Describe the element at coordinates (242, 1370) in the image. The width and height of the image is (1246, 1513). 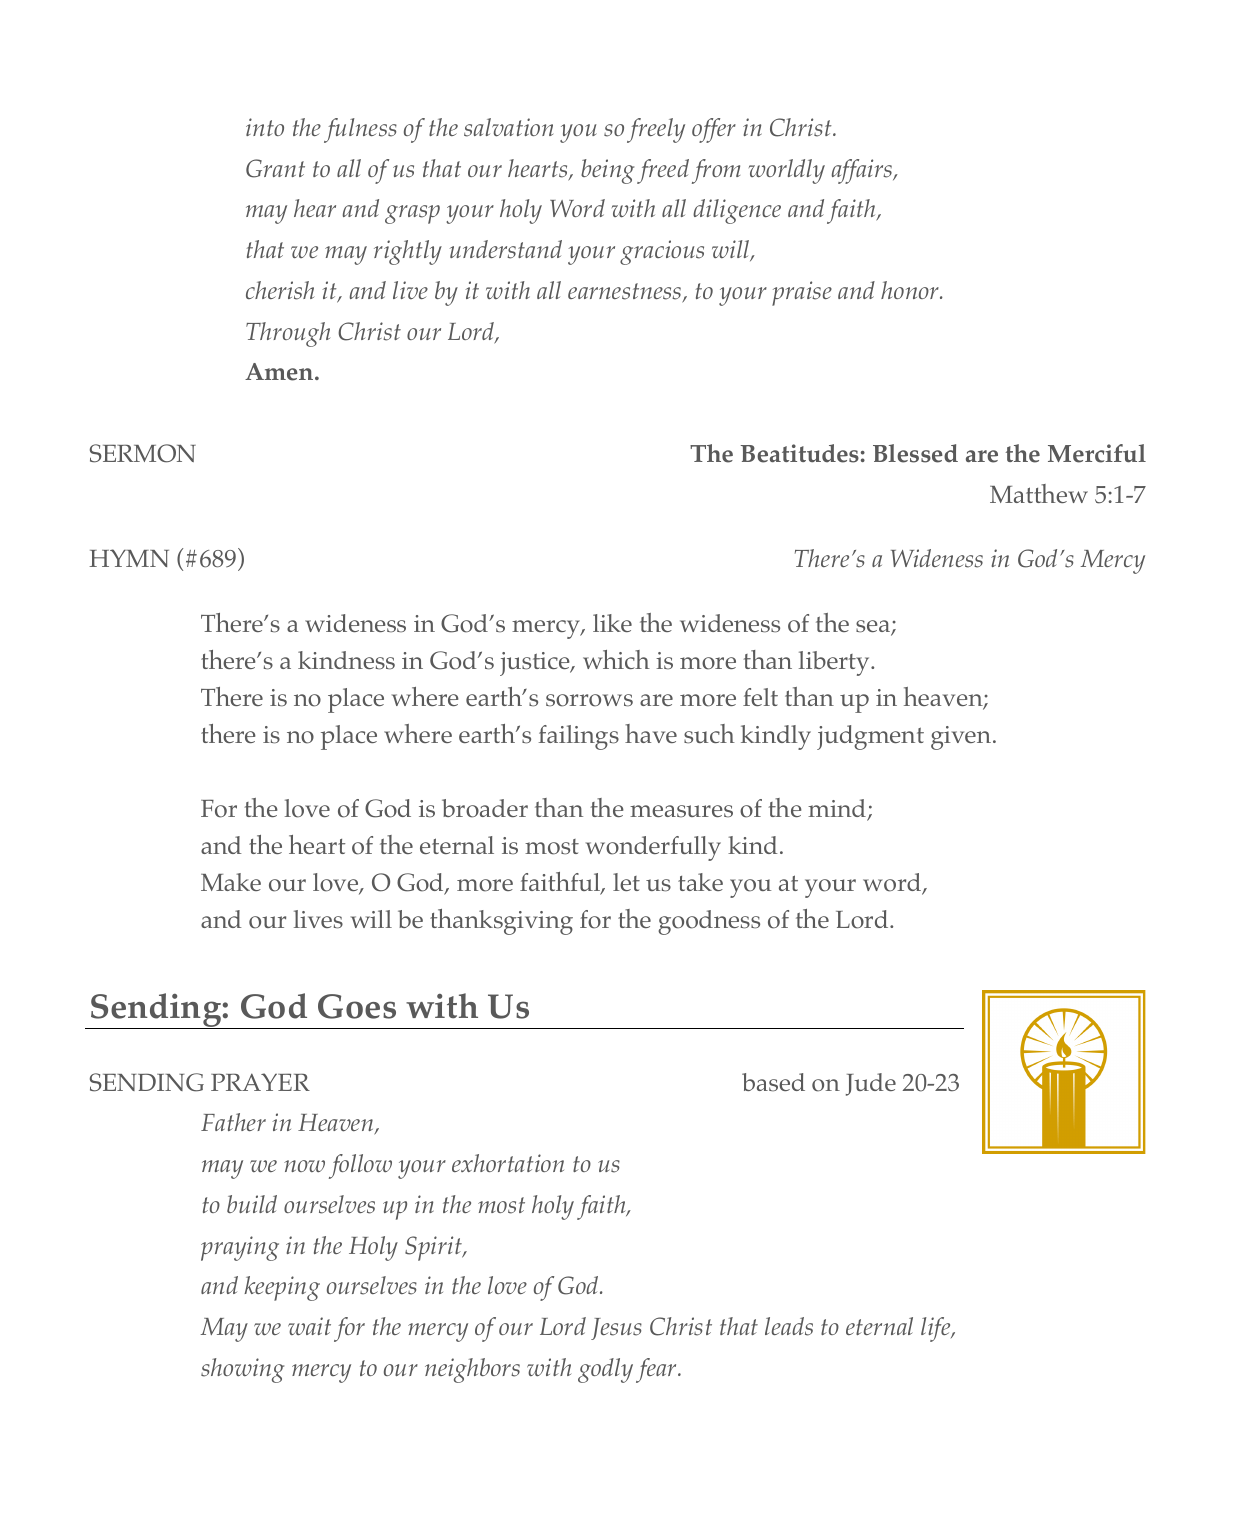
I see `showing` at that location.
